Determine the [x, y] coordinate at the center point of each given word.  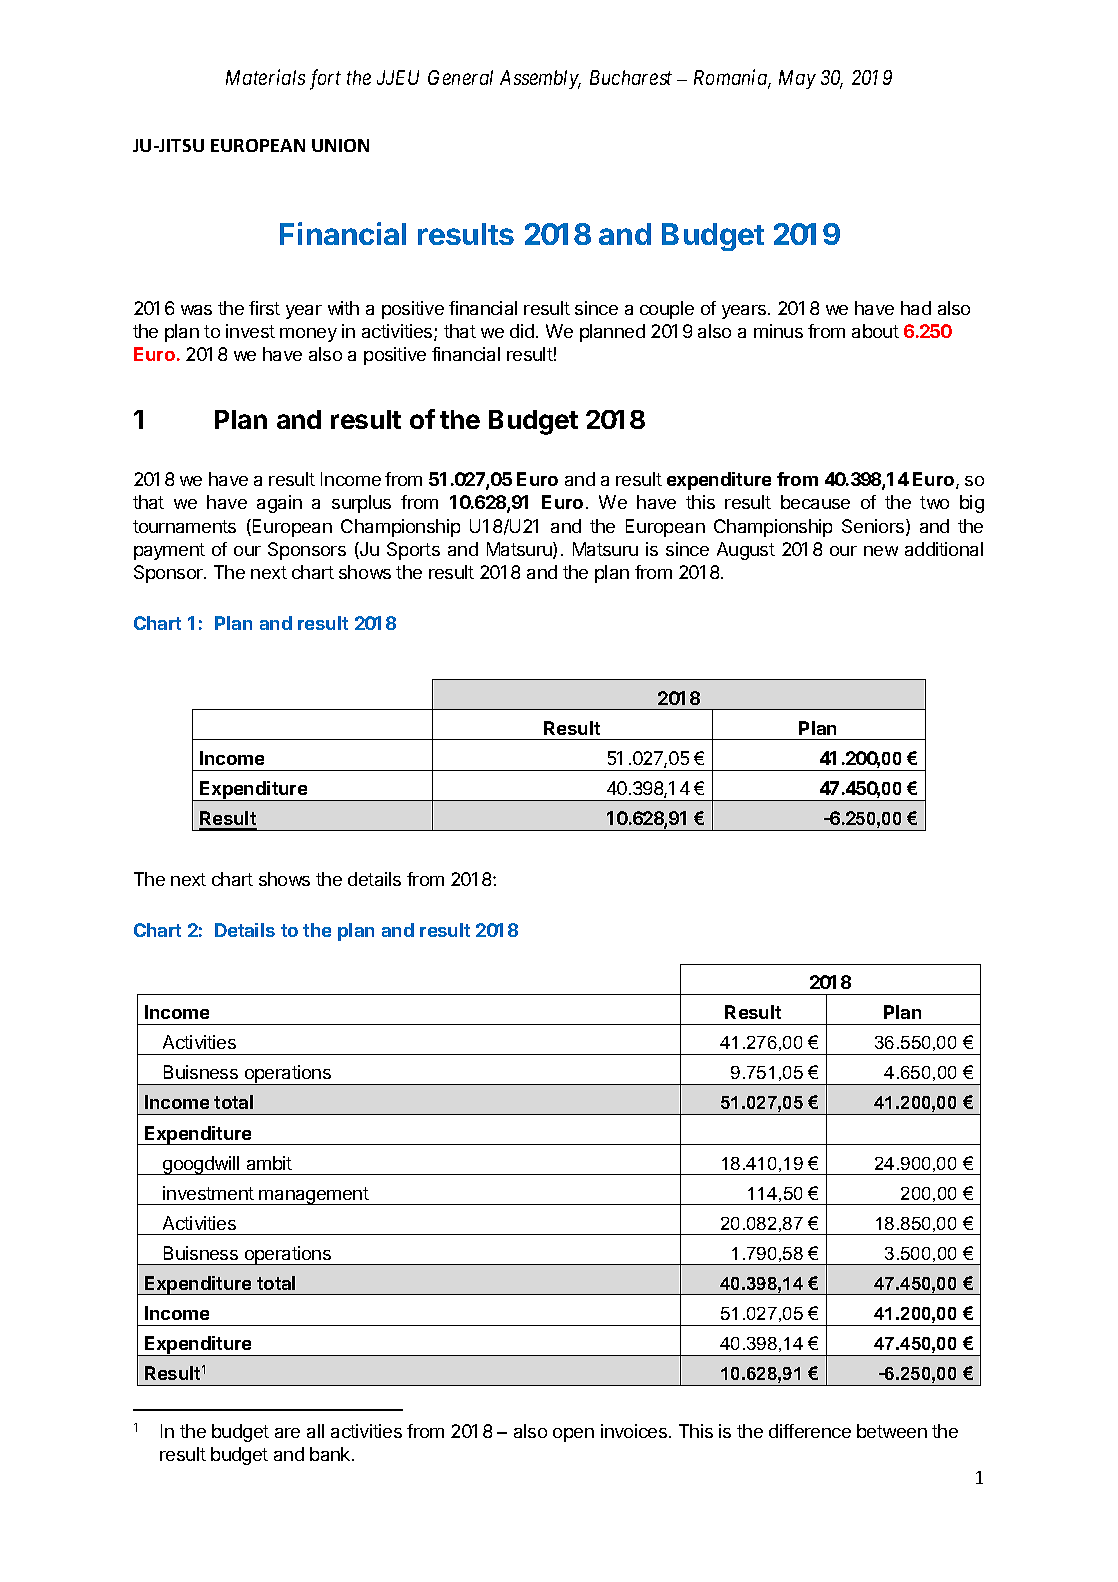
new [881, 551]
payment [169, 551]
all [315, 1431]
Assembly [540, 79]
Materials [265, 77]
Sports [413, 551]
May [797, 79]
